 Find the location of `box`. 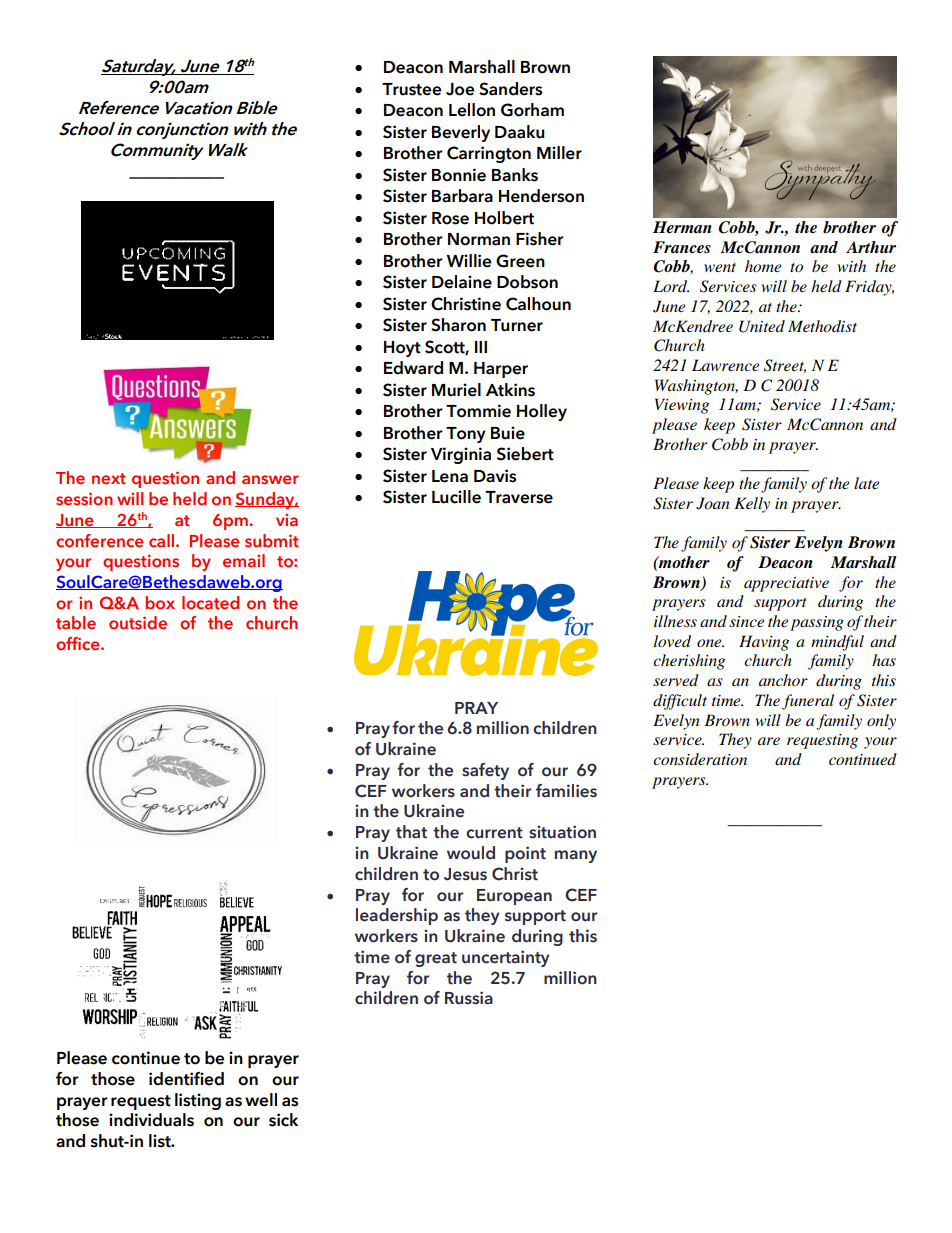

box is located at coordinates (160, 602).
